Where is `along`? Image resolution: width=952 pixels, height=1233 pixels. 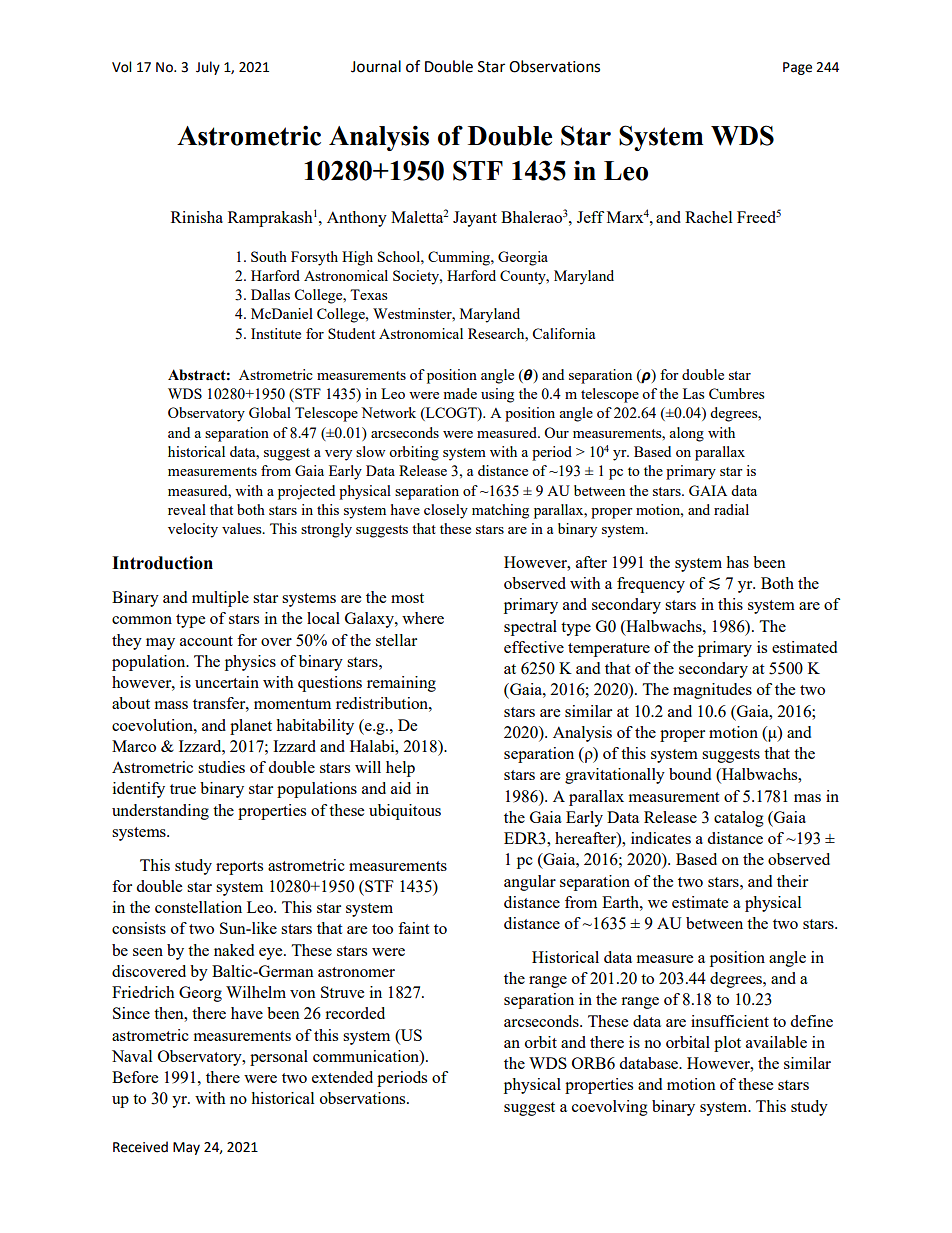 along is located at coordinates (686, 434).
